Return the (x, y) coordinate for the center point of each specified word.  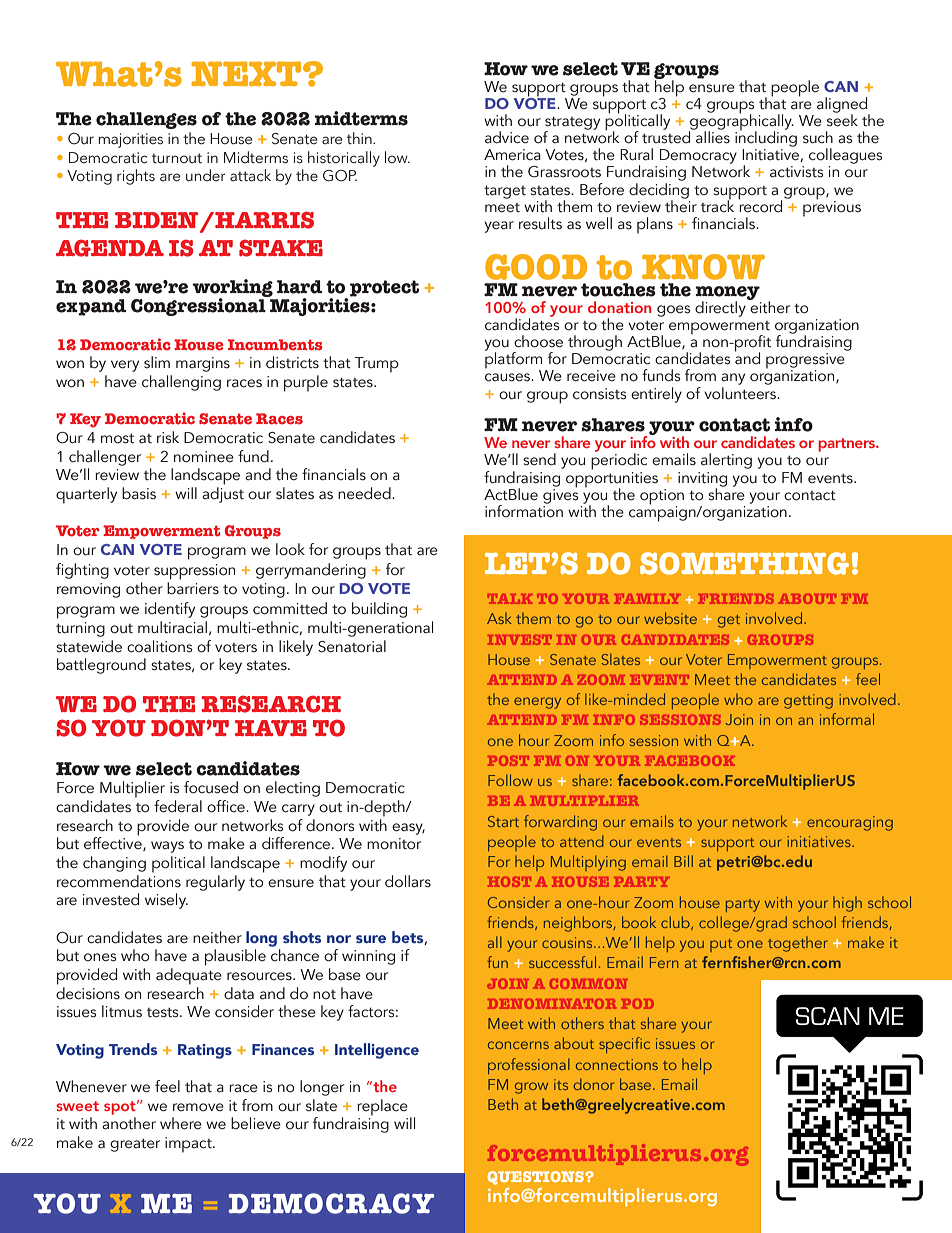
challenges (146, 120)
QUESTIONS (536, 1178)
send (539, 459)
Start (503, 821)
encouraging (850, 823)
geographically (741, 122)
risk (168, 437)
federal (178, 806)
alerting (726, 461)
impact (189, 1145)
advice (507, 137)
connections (617, 1064)
